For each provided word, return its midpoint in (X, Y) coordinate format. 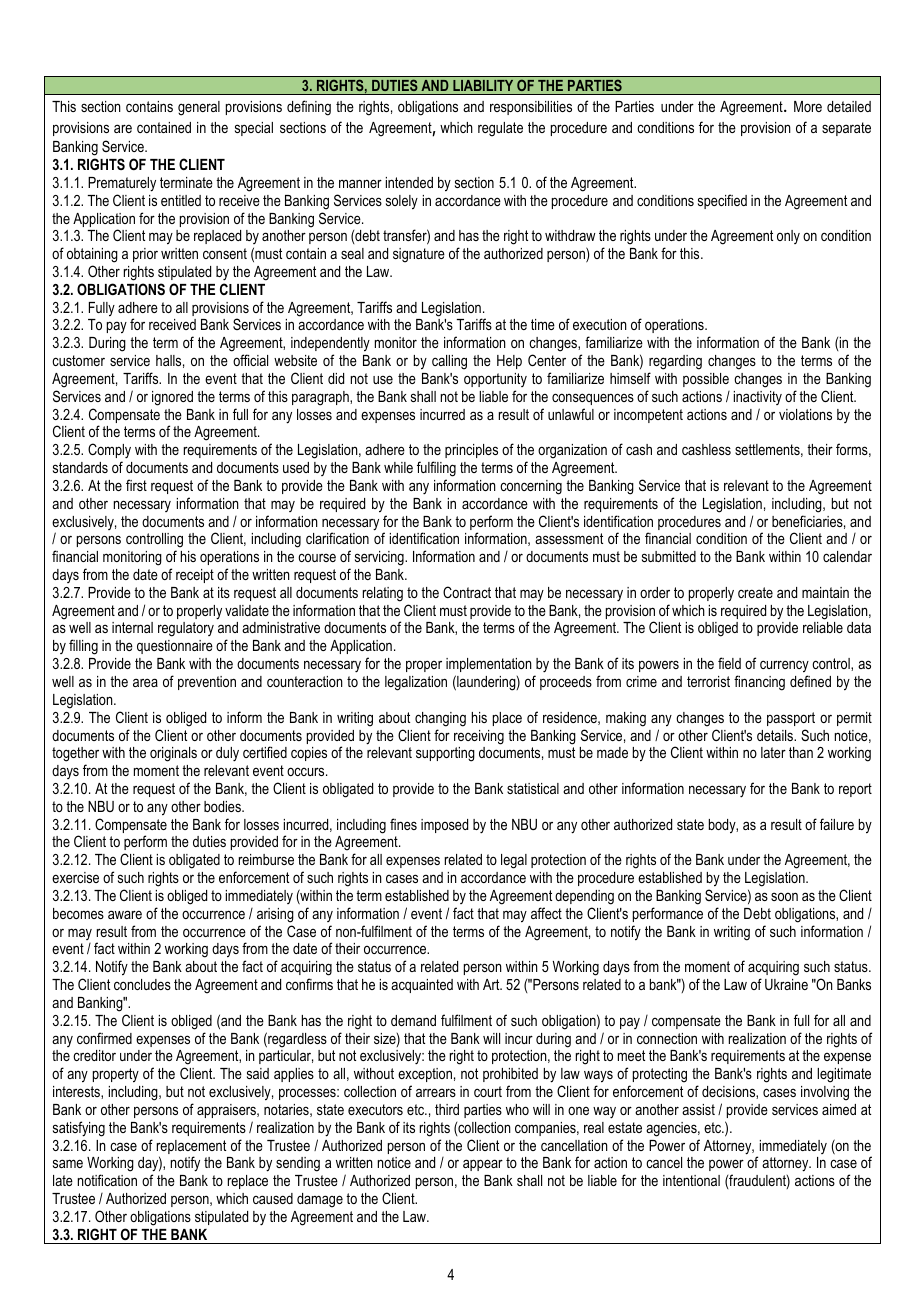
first (136, 485)
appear (483, 1165)
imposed (444, 826)
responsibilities (531, 108)
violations (805, 414)
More (808, 106)
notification (107, 1180)
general (199, 108)
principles (471, 451)
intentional (691, 1180)
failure (837, 824)
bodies (223, 806)
